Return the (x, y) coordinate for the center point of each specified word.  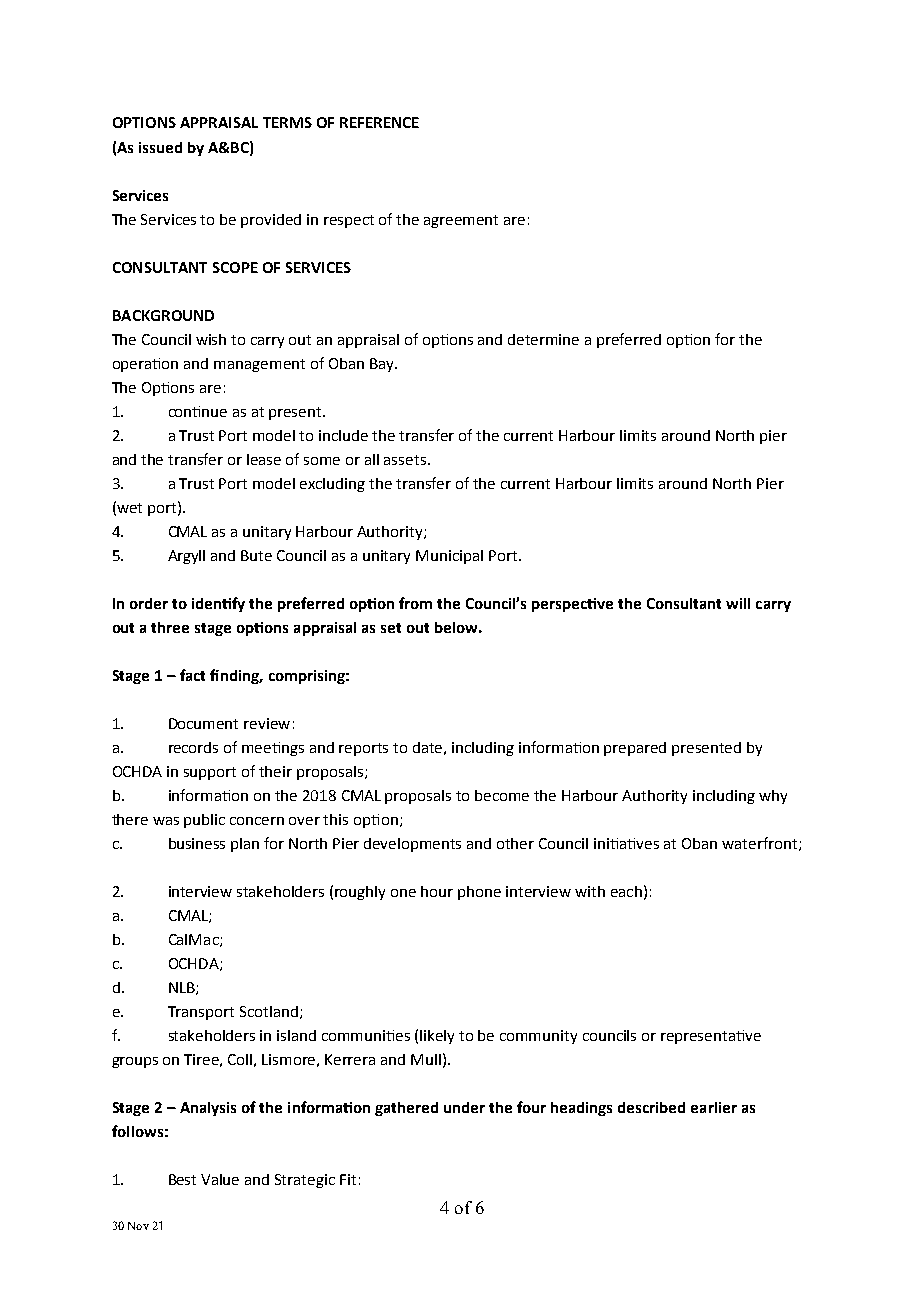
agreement (461, 221)
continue (198, 411)
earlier (714, 1107)
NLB (183, 988)
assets (405, 460)
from (415, 603)
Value (220, 1179)
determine (543, 339)
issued (160, 147)
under (464, 1107)
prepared (635, 749)
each (626, 891)
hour (437, 891)
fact (192, 675)
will (738, 603)
